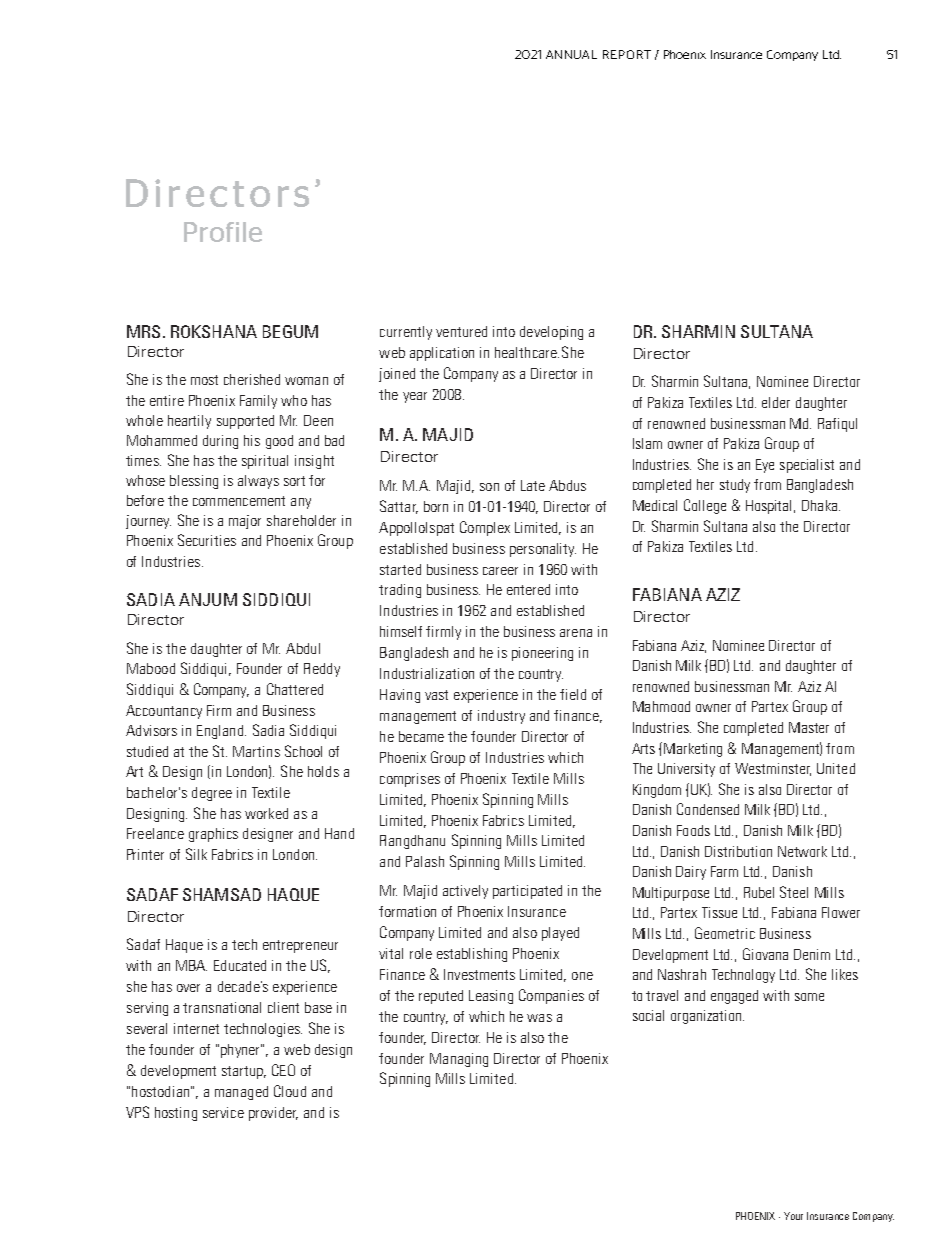  What do you see at coordinates (738, 851) in the screenshot?
I see `Distribution` at bounding box center [738, 851].
